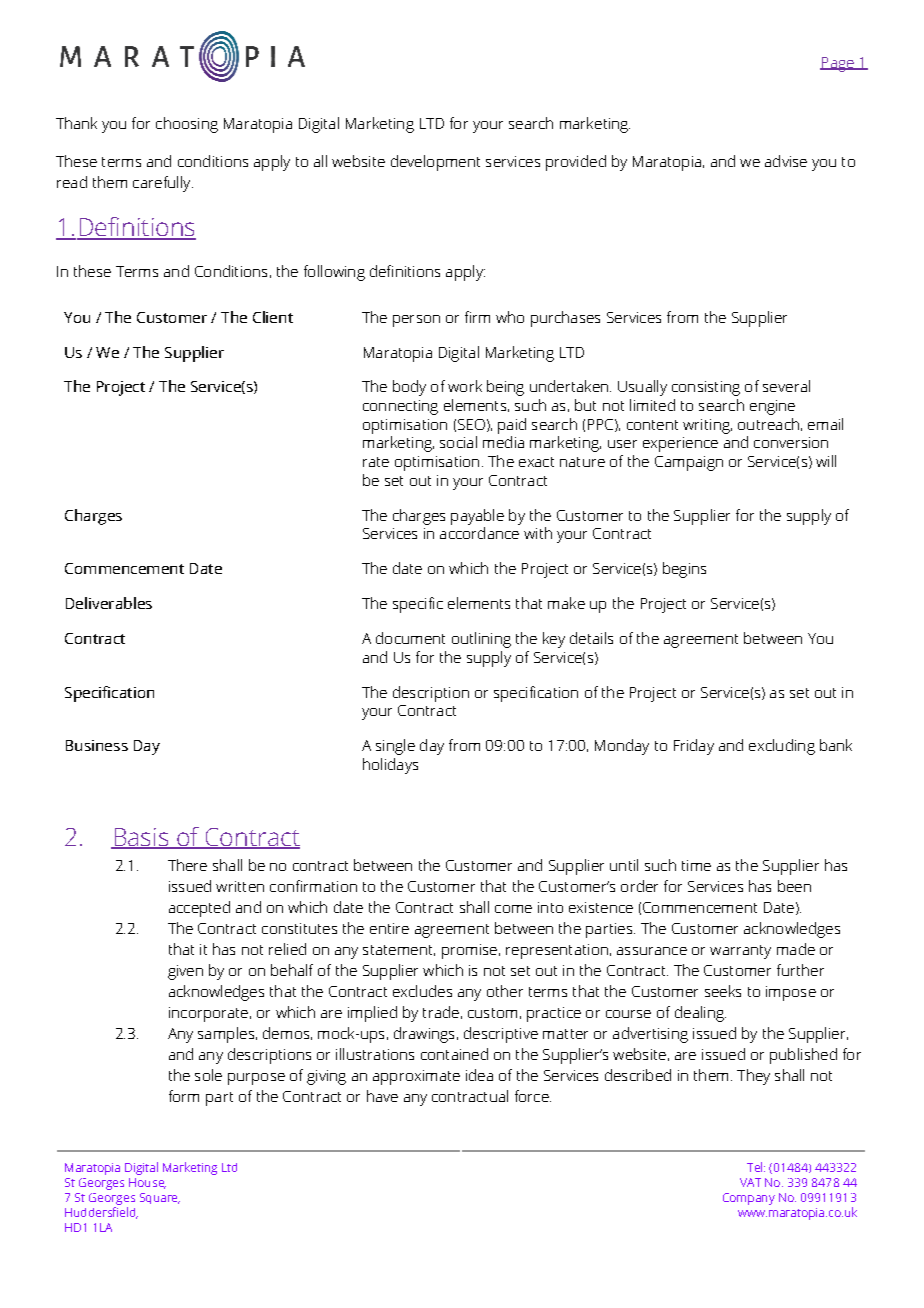 The width and height of the document is (924, 1308). What do you see at coordinates (458, 442) in the document?
I see `social` at bounding box center [458, 442].
